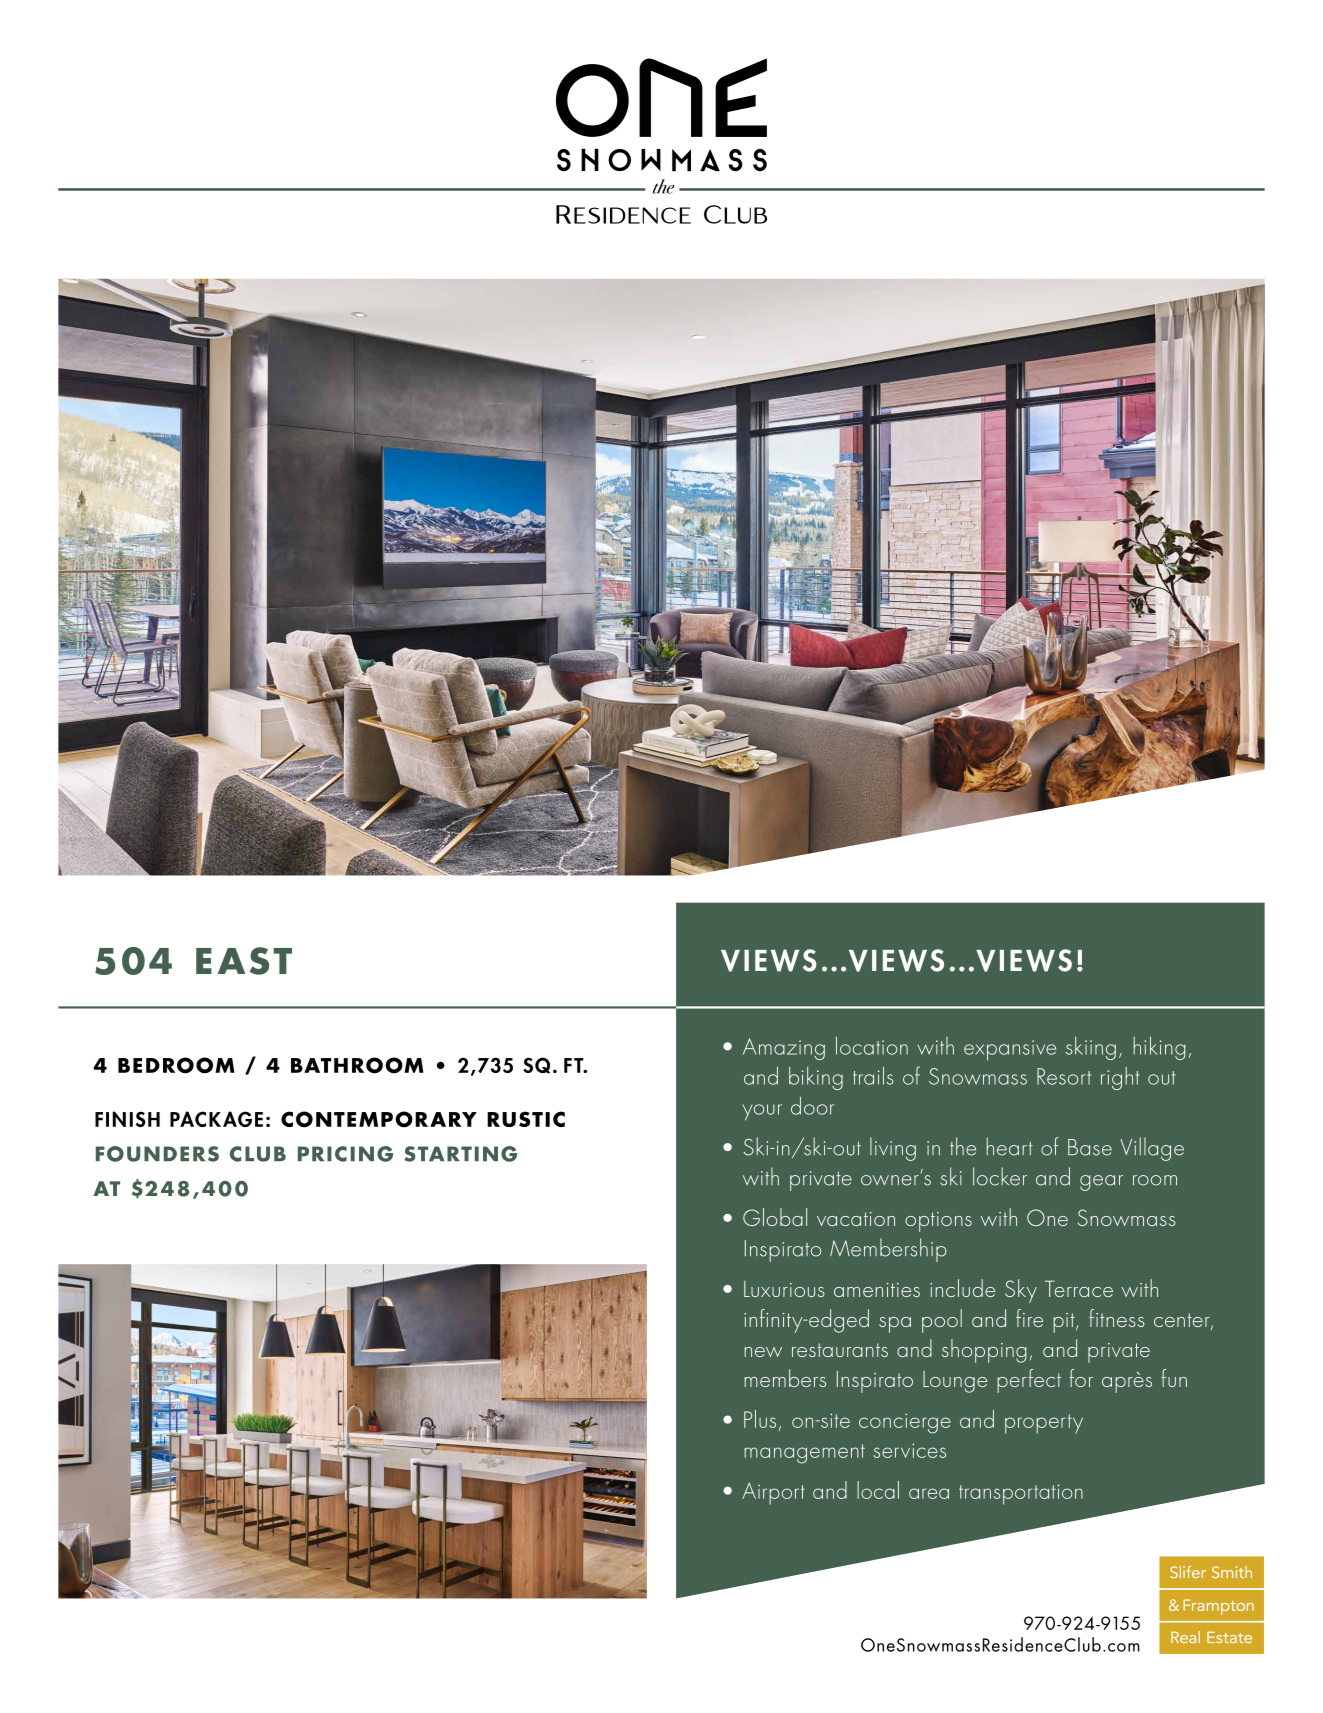 The height and width of the image is (1713, 1323). I want to click on gear, so click(1101, 1183).
